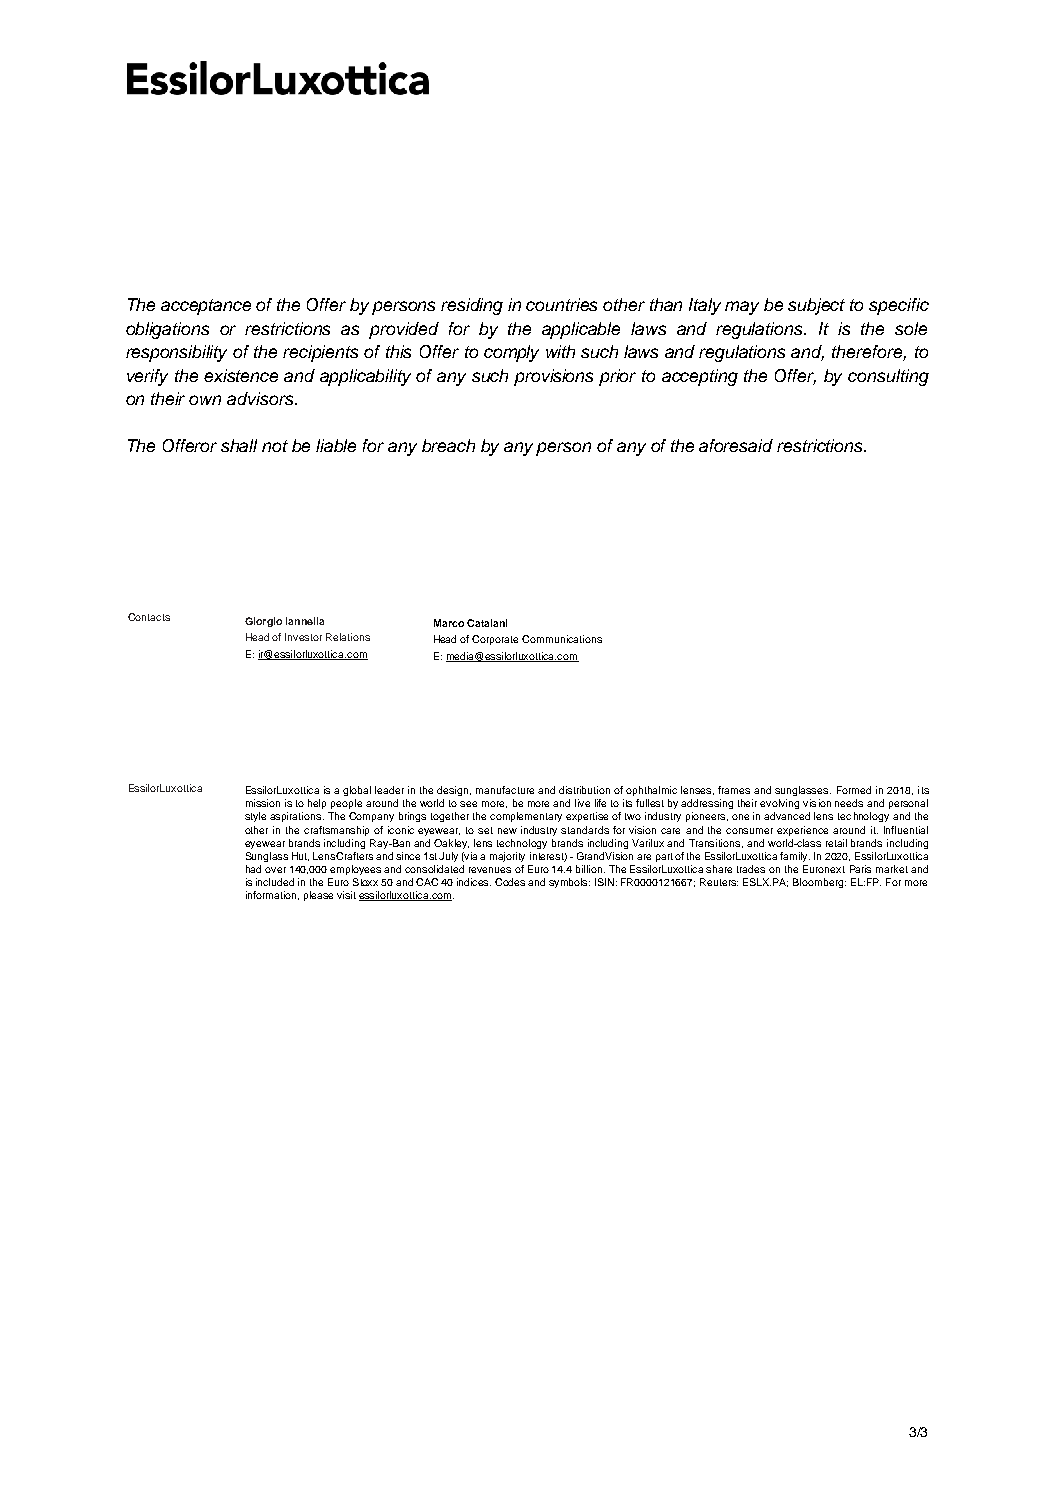 The height and width of the page is (1490, 1053). I want to click on aforesaid, so click(736, 445).
